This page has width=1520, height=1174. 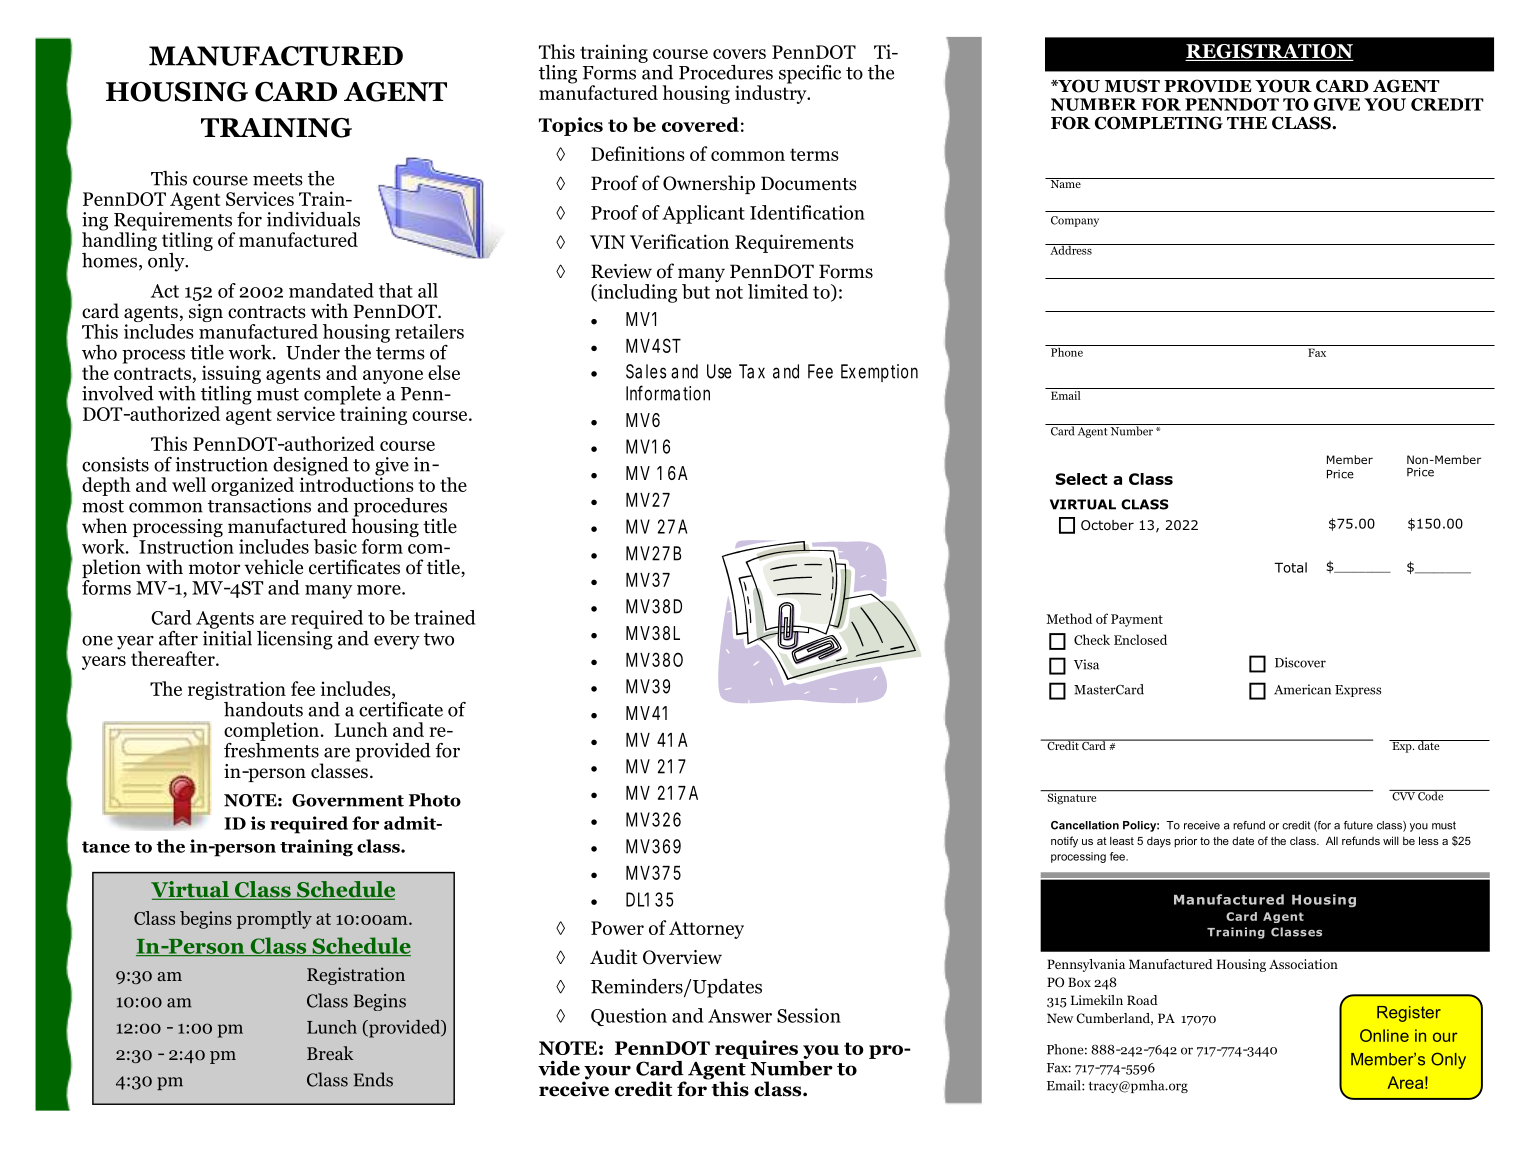 What do you see at coordinates (1071, 249) in the page?
I see `Address` at bounding box center [1071, 249].
